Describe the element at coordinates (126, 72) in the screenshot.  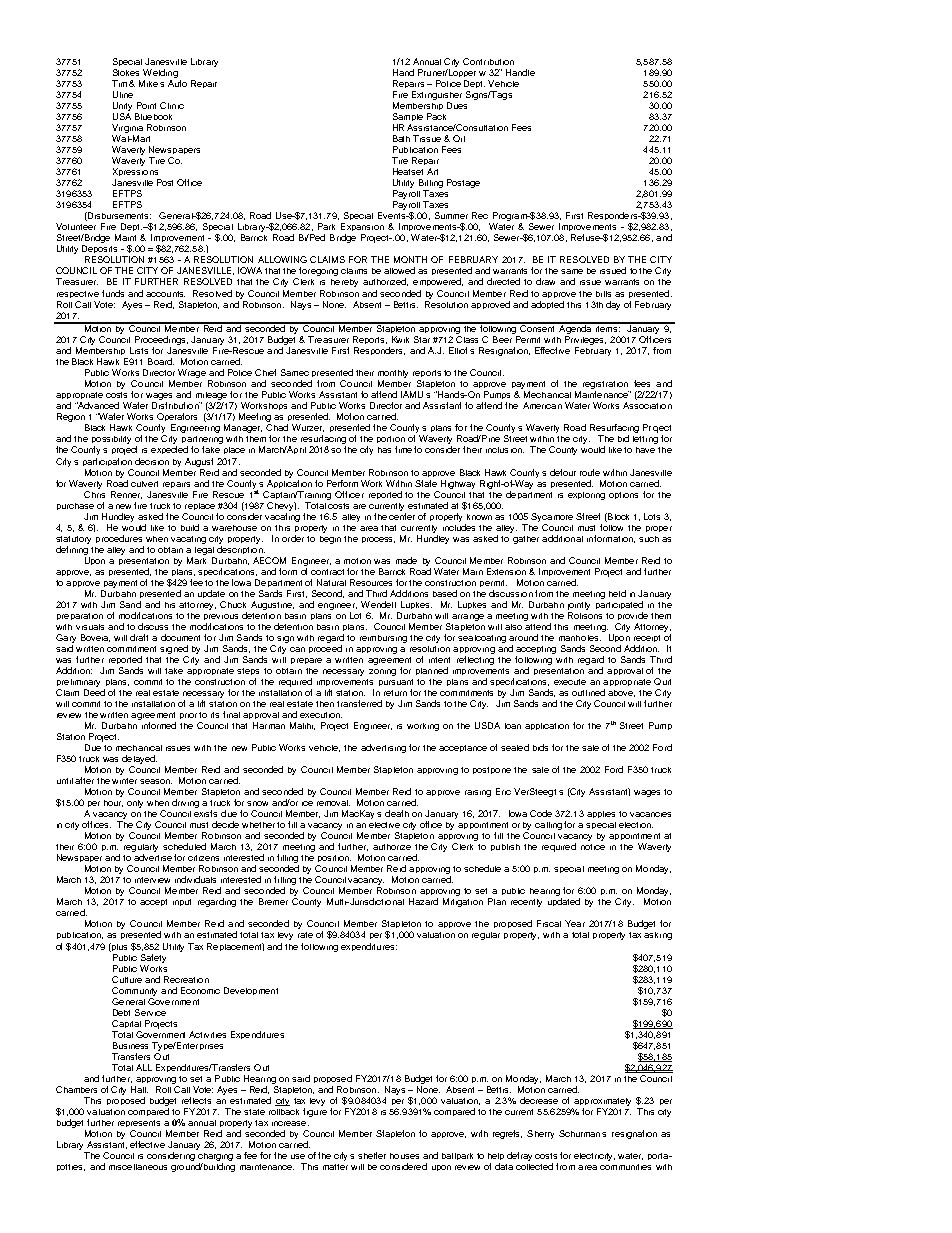
I see `Stokes` at that location.
